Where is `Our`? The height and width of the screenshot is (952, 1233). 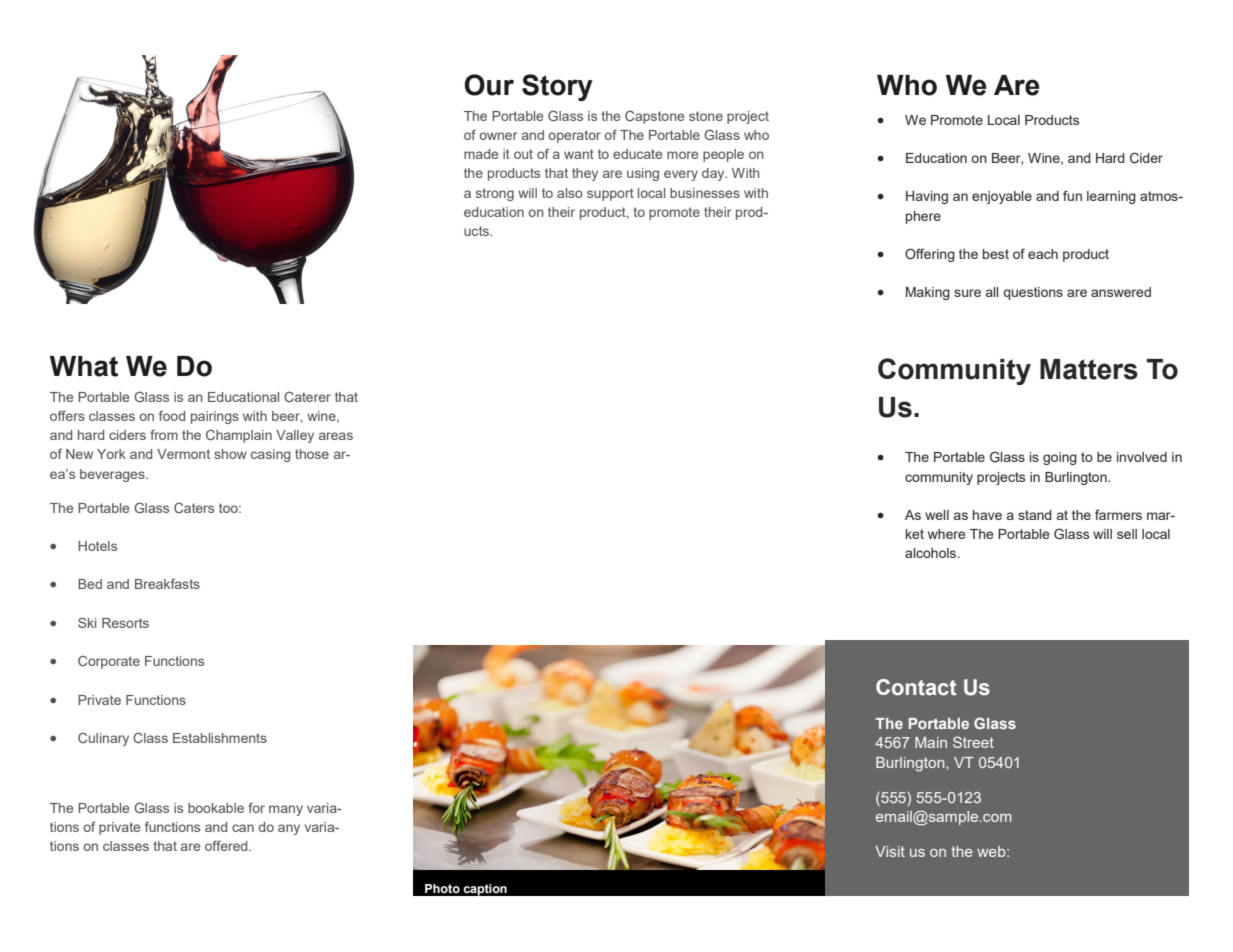 Our is located at coordinates (489, 85).
